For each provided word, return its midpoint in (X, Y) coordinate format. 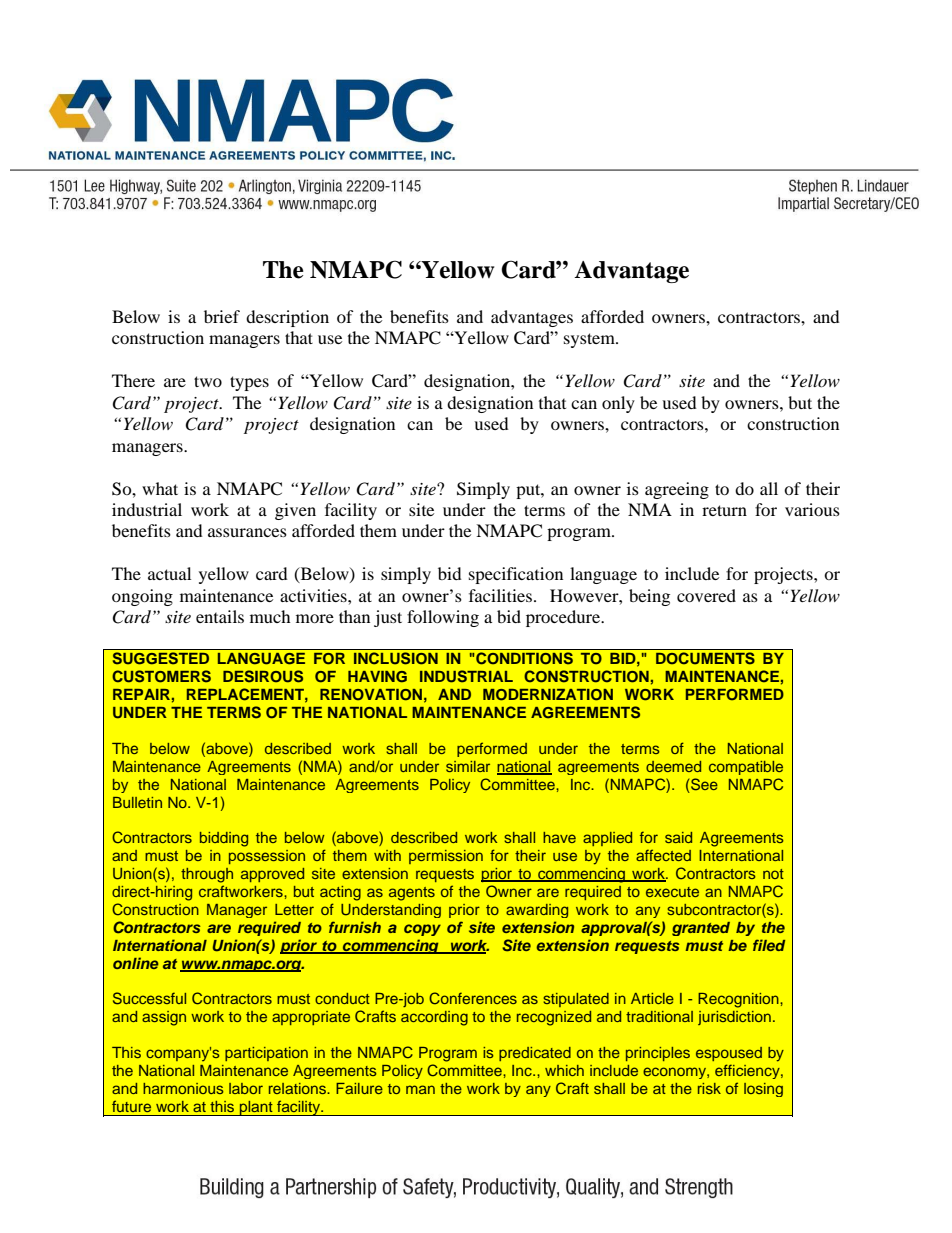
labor (246, 1088)
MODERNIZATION (548, 695)
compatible (746, 768)
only (618, 404)
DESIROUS (263, 676)
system (591, 340)
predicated (535, 1054)
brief (222, 316)
